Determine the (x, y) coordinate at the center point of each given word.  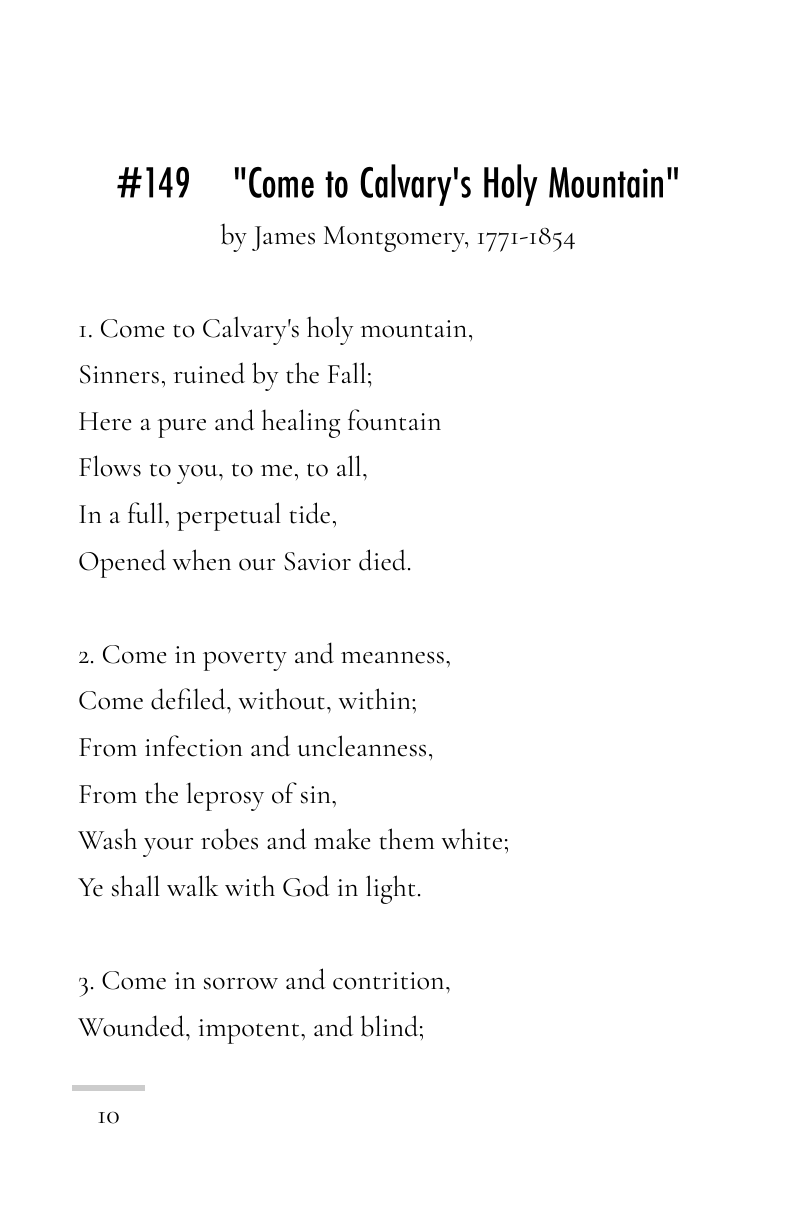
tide (309, 513)
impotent (250, 1031)
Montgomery (395, 239)
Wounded (132, 1026)
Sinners (119, 374)
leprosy (225, 796)
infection (193, 746)
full (147, 512)
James (283, 238)
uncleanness (361, 746)
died (384, 560)
